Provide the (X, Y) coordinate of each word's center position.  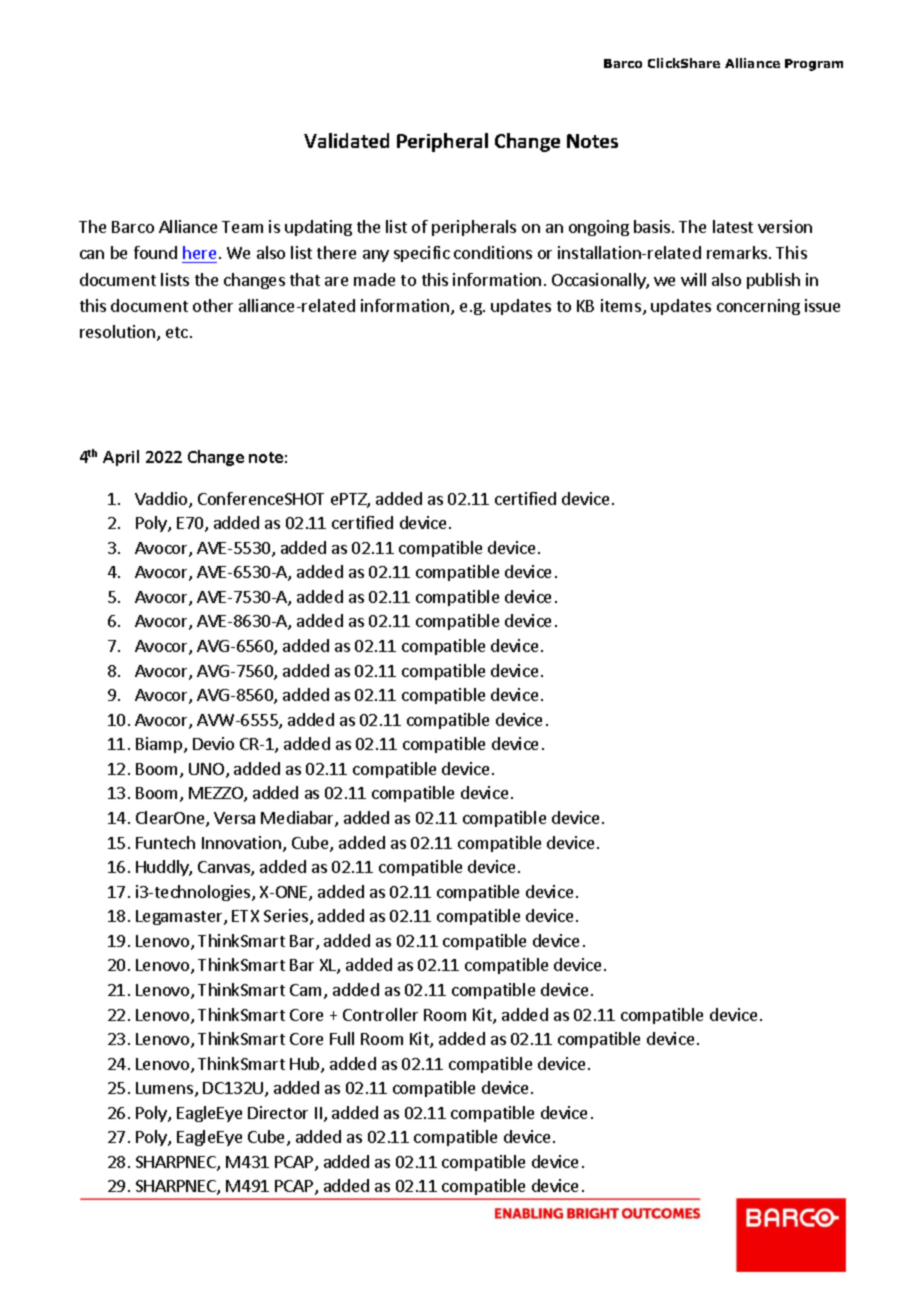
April (121, 458)
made (374, 279)
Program (814, 65)
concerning (758, 307)
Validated (346, 140)
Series (287, 917)
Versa (234, 818)
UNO (208, 770)
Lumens (166, 1089)
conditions (493, 252)
